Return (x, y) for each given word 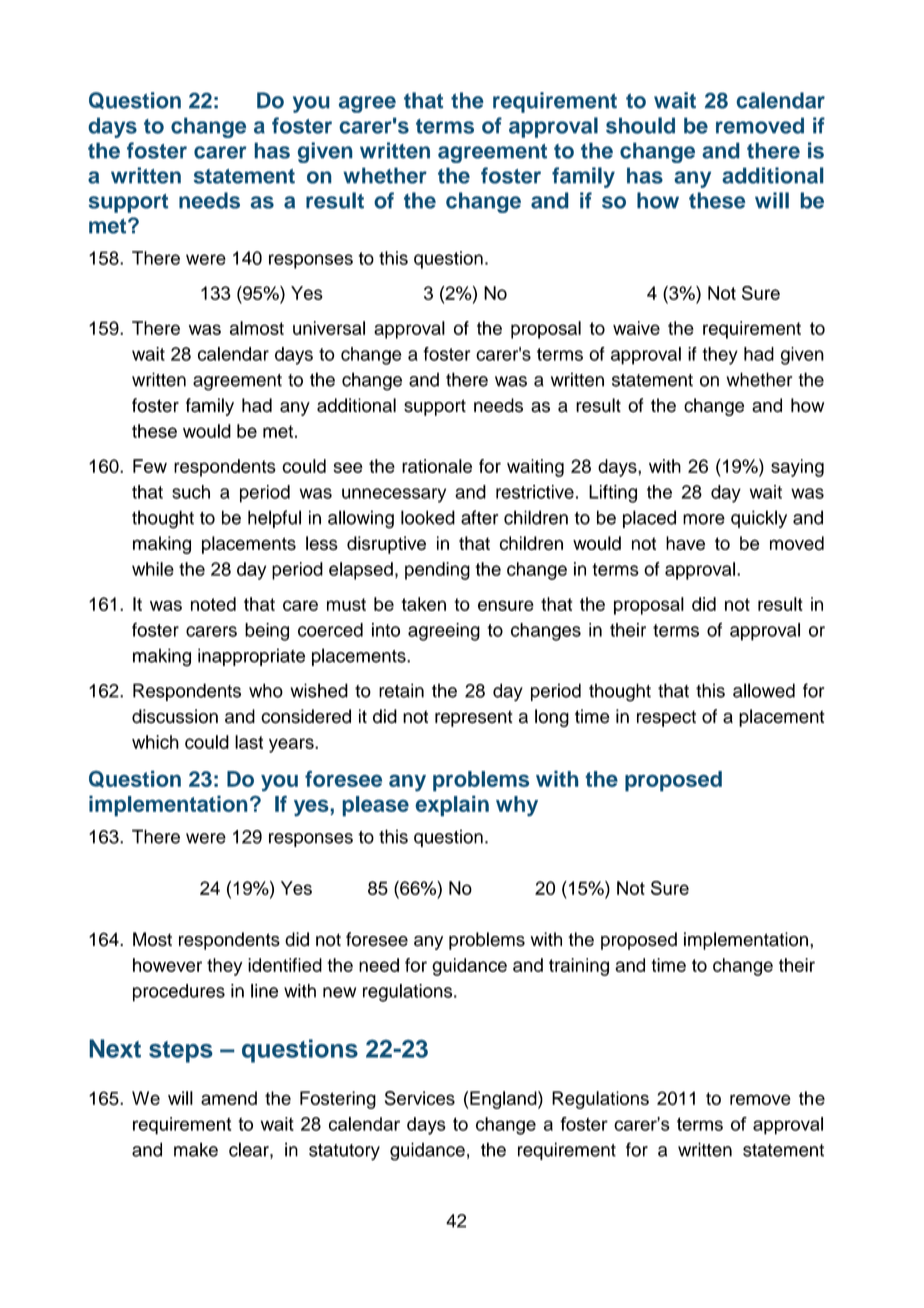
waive (636, 328)
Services (420, 1098)
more (704, 519)
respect (666, 718)
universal (329, 328)
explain (452, 806)
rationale (437, 466)
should (640, 125)
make (196, 1149)
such (191, 492)
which (155, 742)
